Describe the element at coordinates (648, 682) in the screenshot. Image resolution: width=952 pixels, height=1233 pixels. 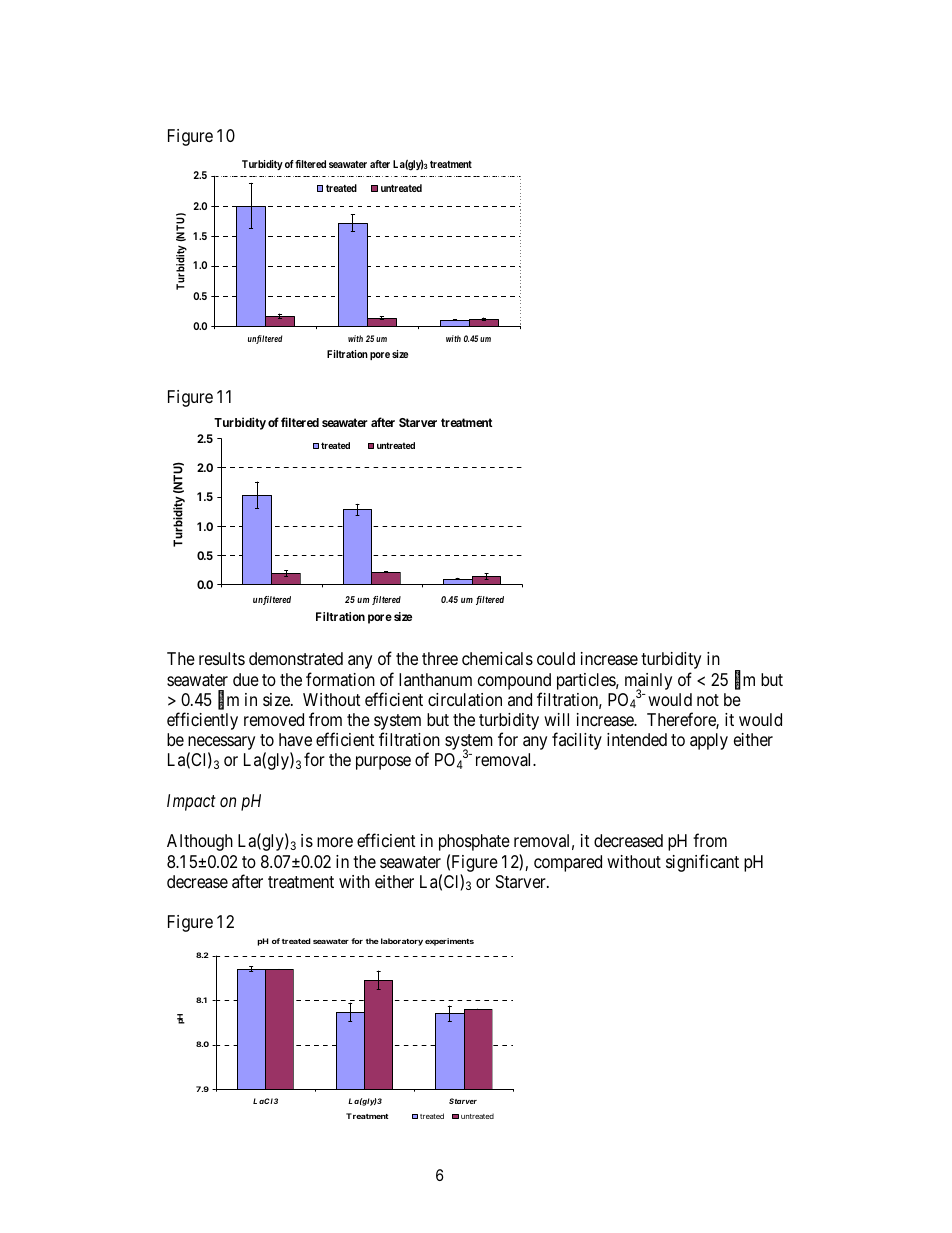
I see `mainly` at that location.
